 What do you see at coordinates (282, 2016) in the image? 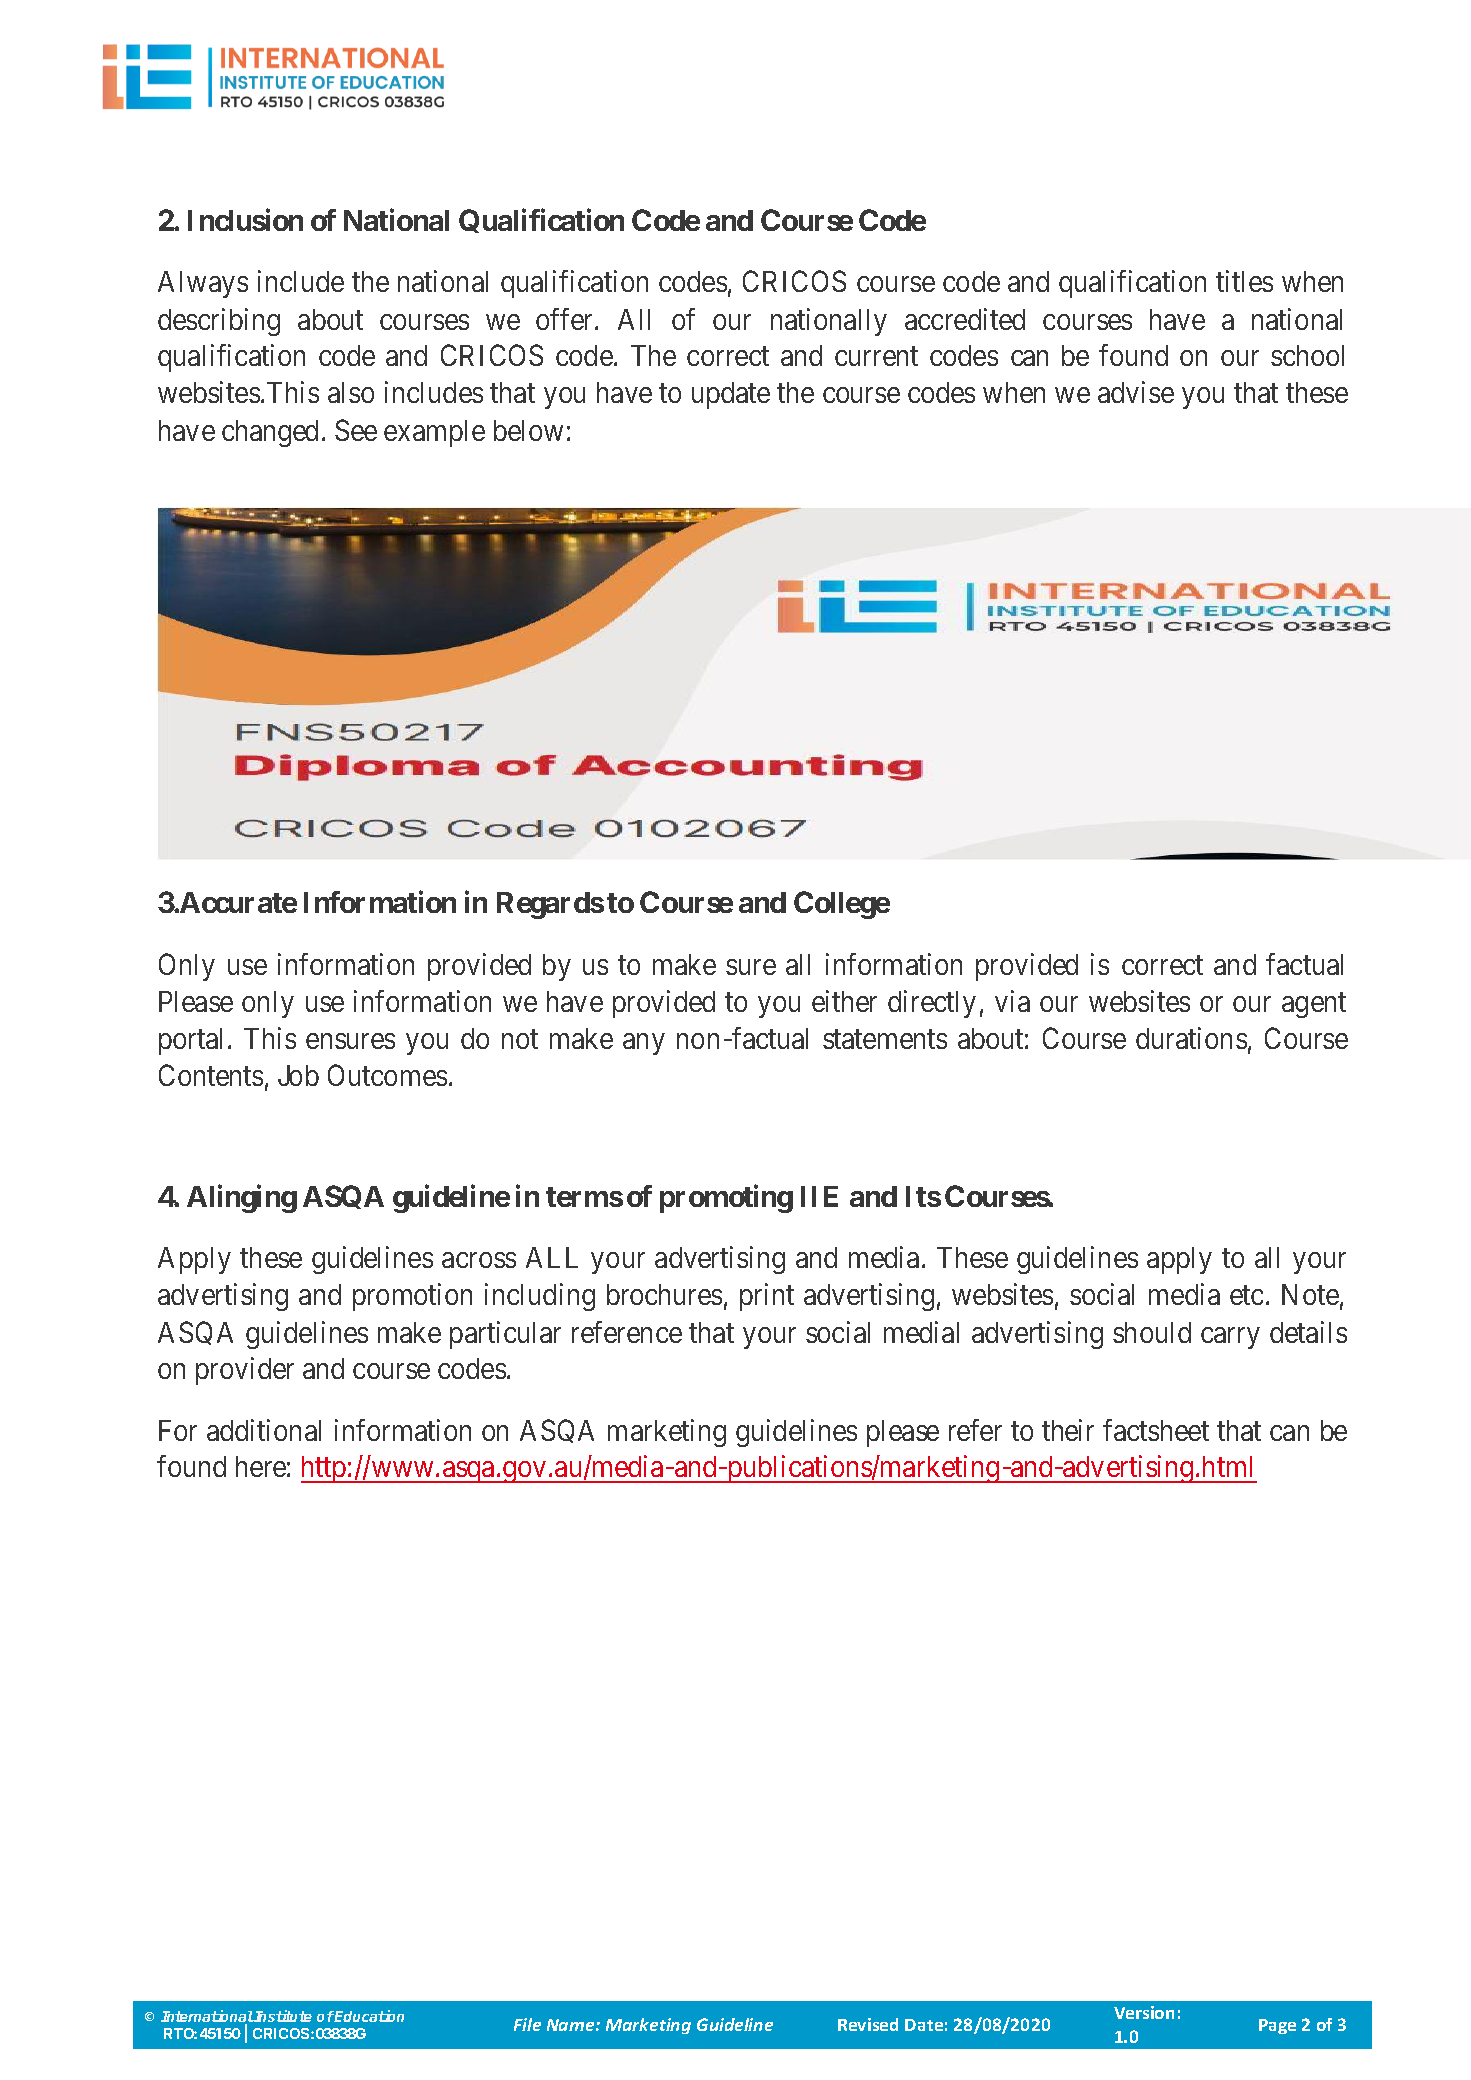
I see `Institute` at bounding box center [282, 2016].
